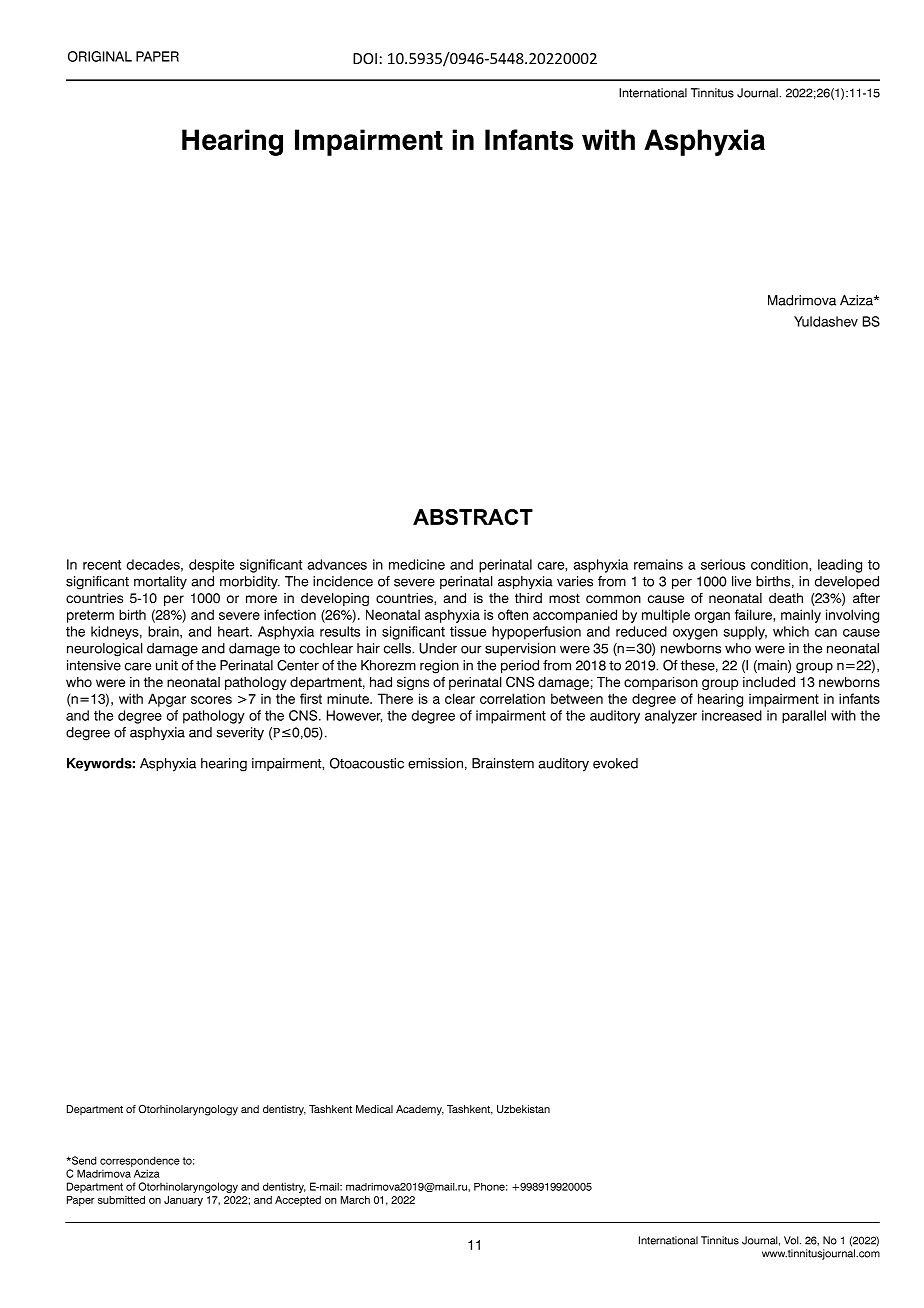 The image size is (924, 1308). Describe the element at coordinates (140, 1161) in the screenshot. I see `correspondence` at that location.
